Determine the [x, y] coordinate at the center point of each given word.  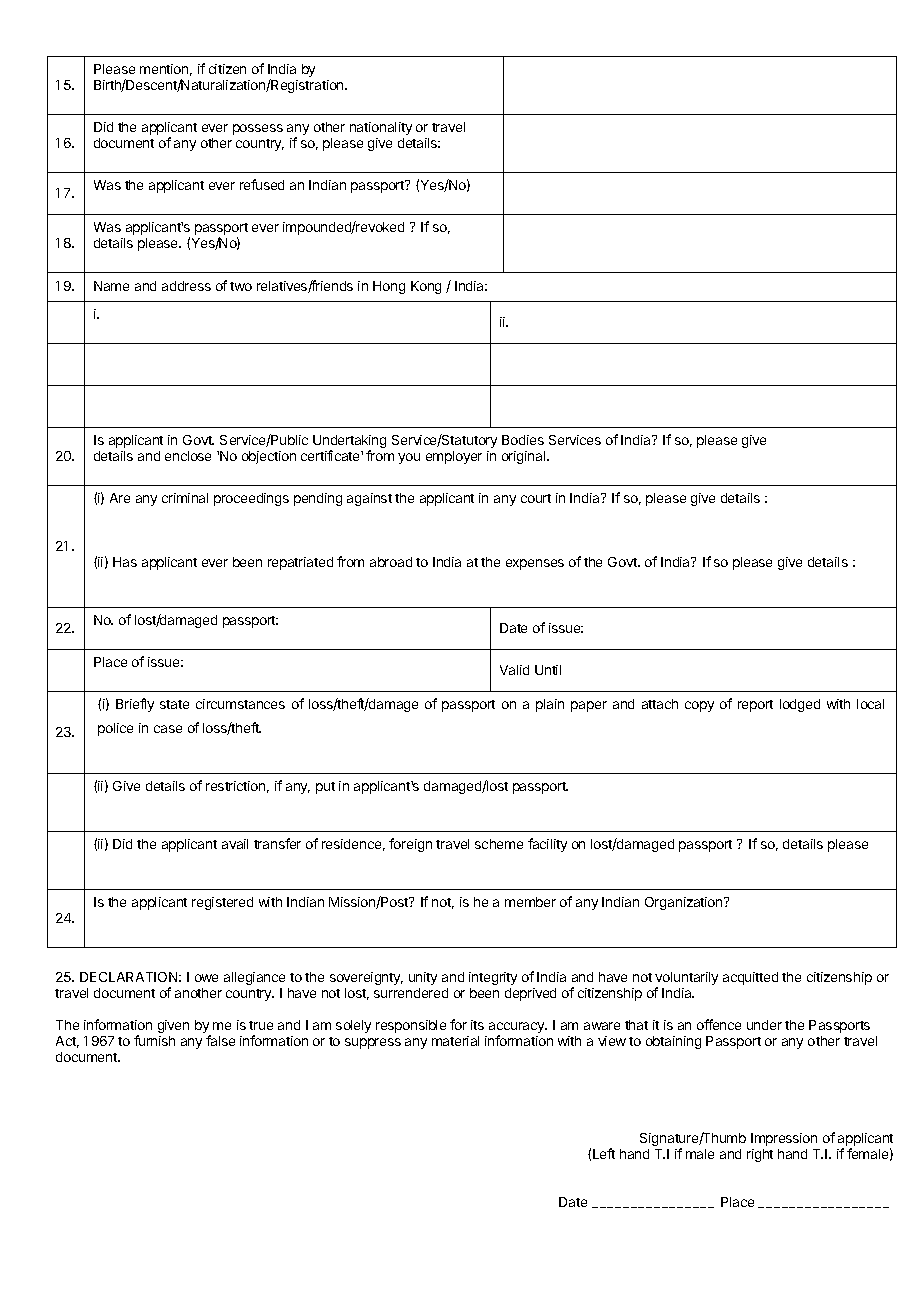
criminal [185, 498]
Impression [784, 1139]
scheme [499, 844]
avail [235, 844]
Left [604, 1153]
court [536, 498]
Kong [426, 287]
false [220, 1040]
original [525, 457]
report [755, 706]
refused [262, 184]
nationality [381, 128]
